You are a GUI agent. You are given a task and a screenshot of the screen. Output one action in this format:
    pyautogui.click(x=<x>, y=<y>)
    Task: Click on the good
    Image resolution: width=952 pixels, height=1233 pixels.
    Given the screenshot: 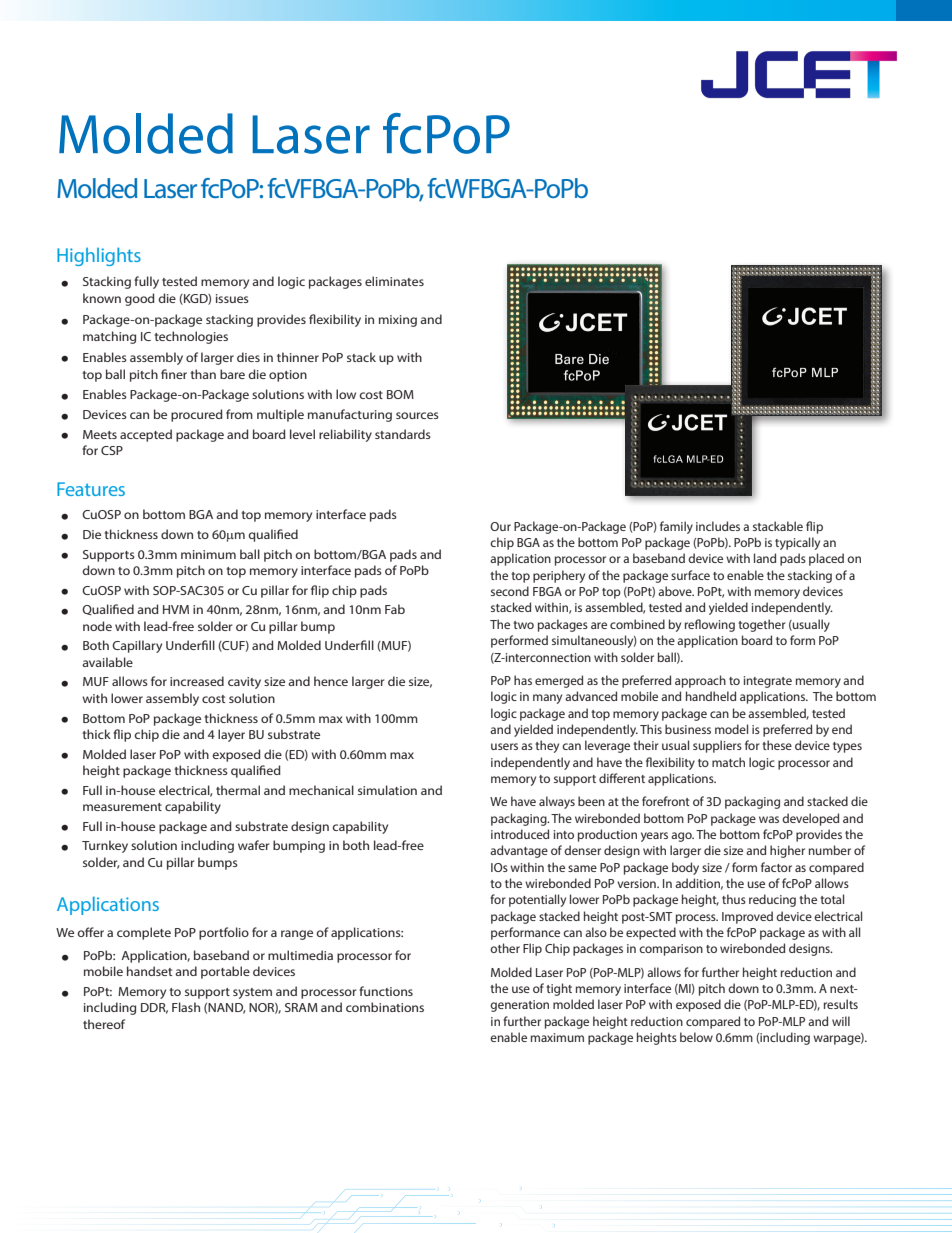 What is the action you would take?
    pyautogui.click(x=140, y=299)
